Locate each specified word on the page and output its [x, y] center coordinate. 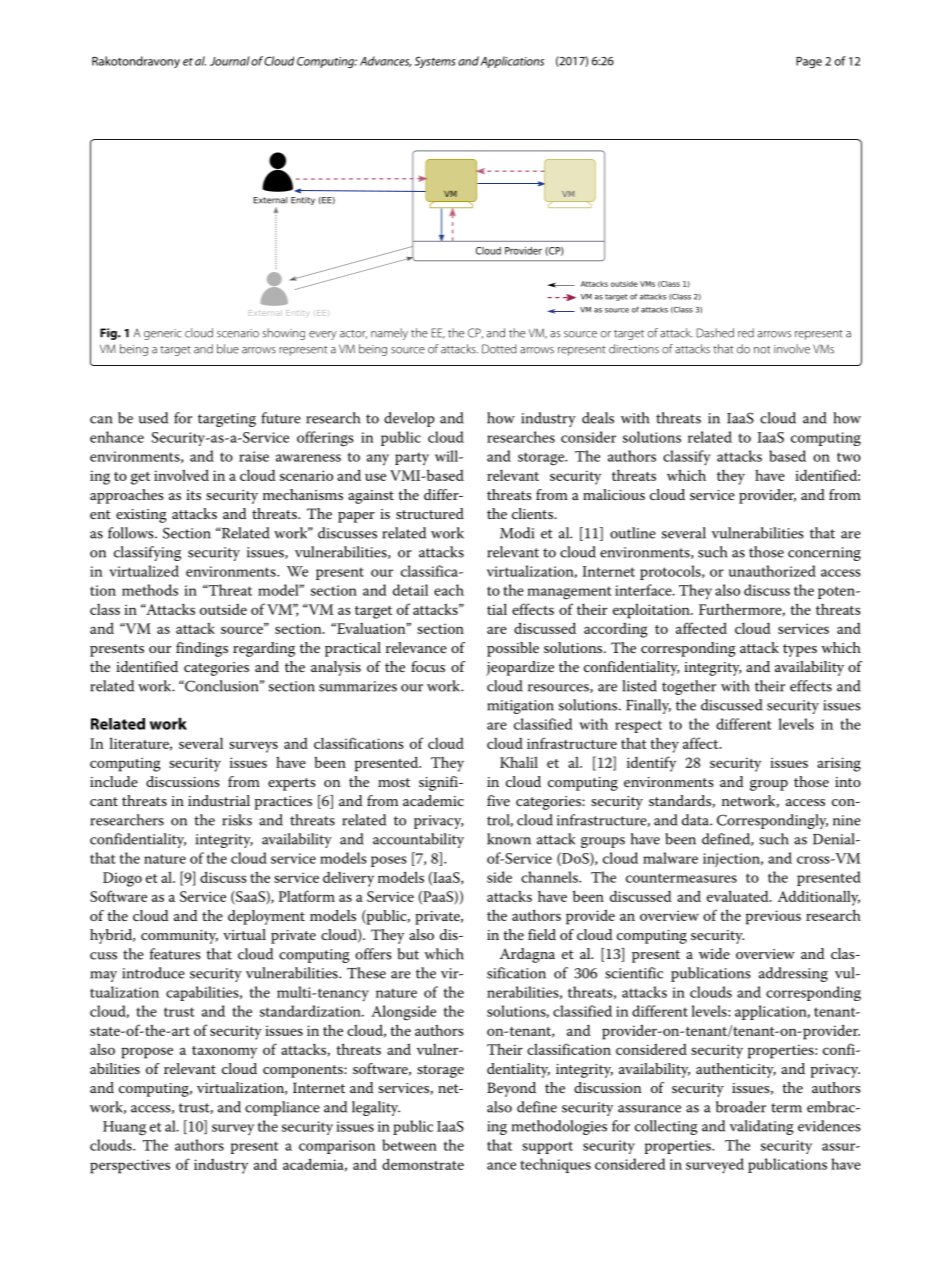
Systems [435, 62]
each [449, 590]
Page [809, 62]
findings [202, 649]
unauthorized [772, 571]
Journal [230, 61]
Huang [124, 1128]
